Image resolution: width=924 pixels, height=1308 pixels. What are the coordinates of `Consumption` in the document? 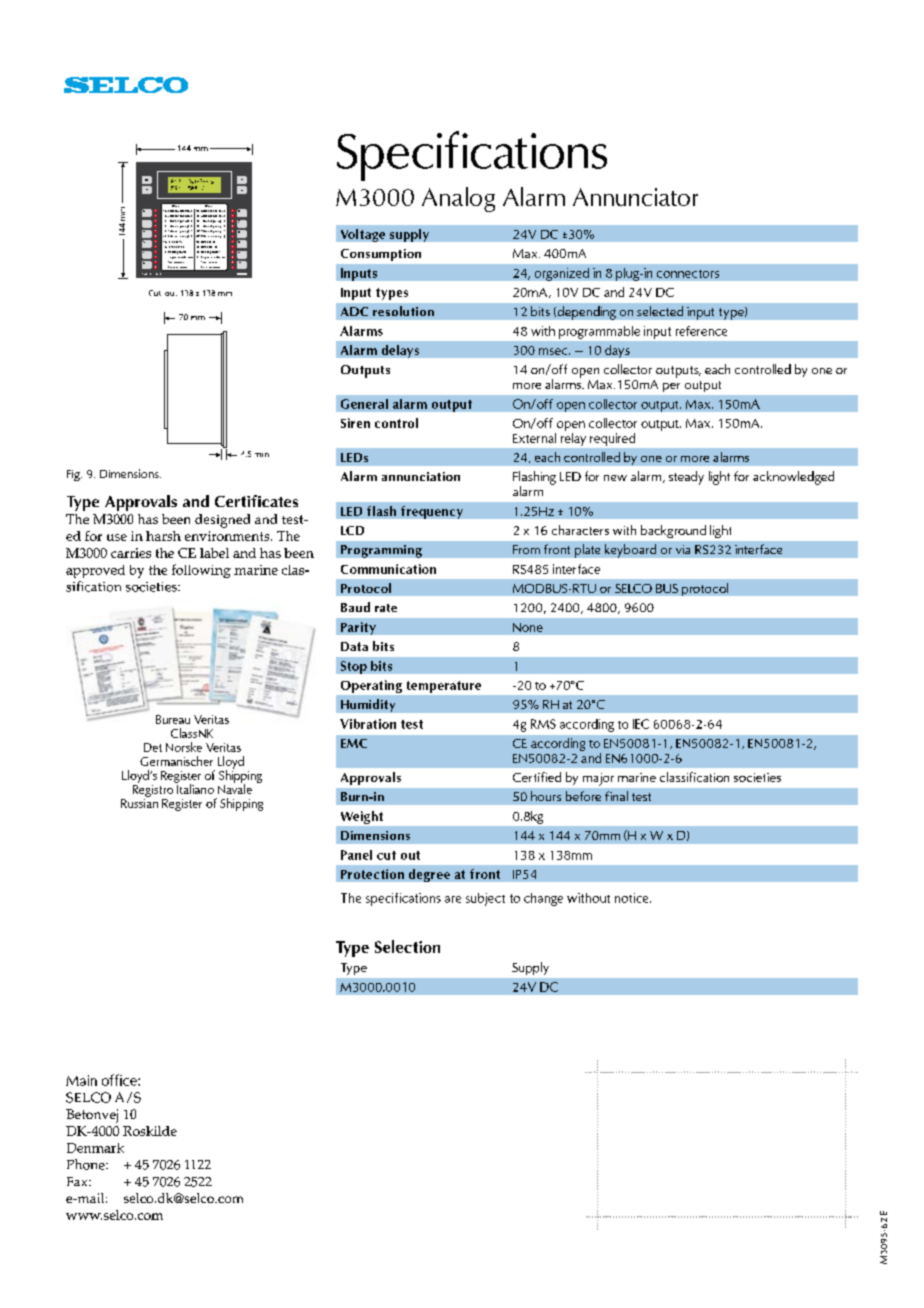 It's located at (381, 255).
